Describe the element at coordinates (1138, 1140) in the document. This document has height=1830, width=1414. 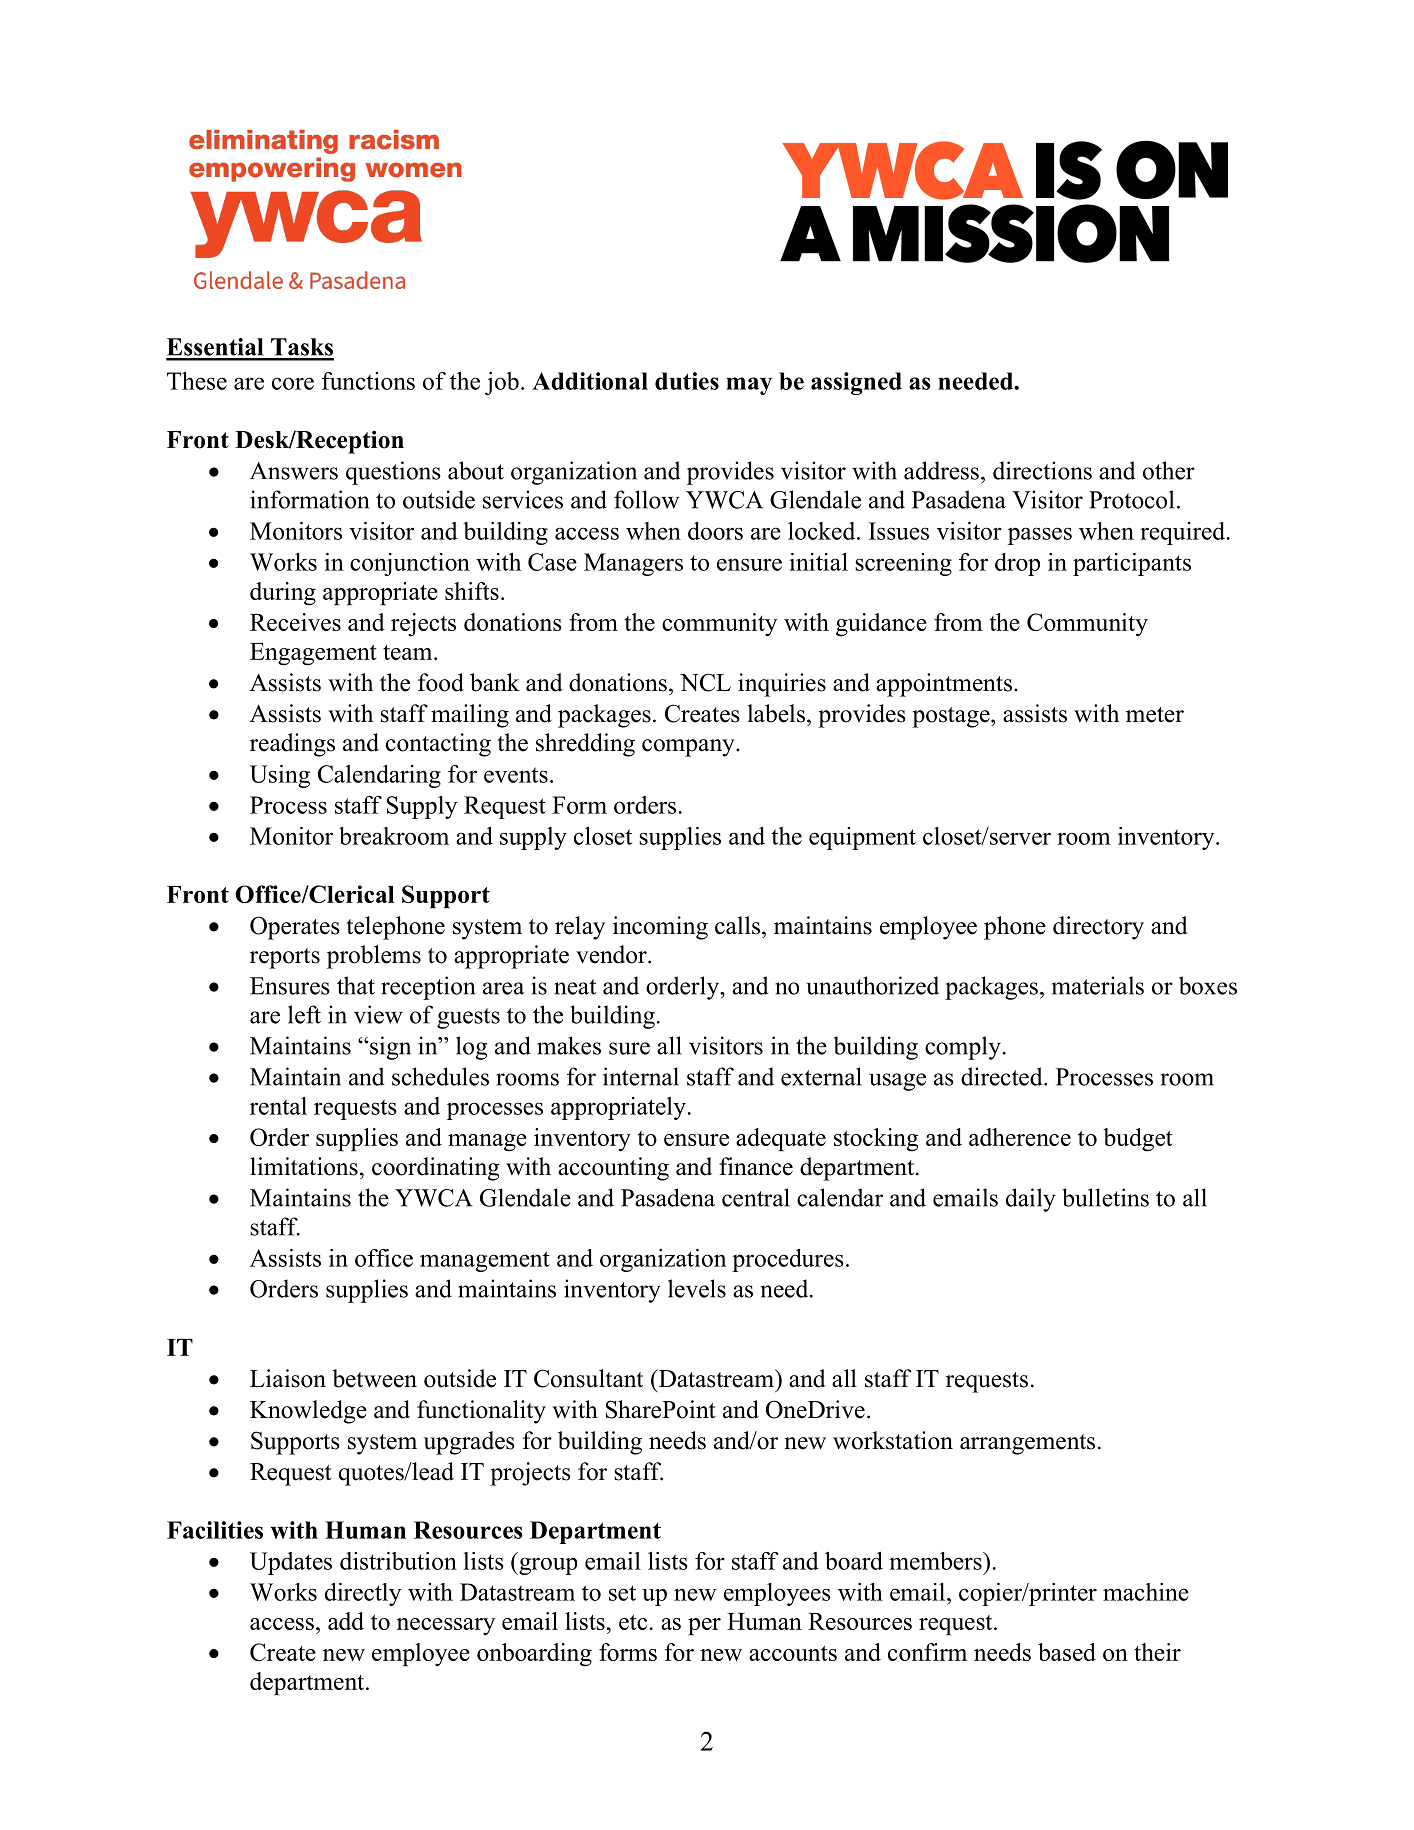
I see `budget` at that location.
